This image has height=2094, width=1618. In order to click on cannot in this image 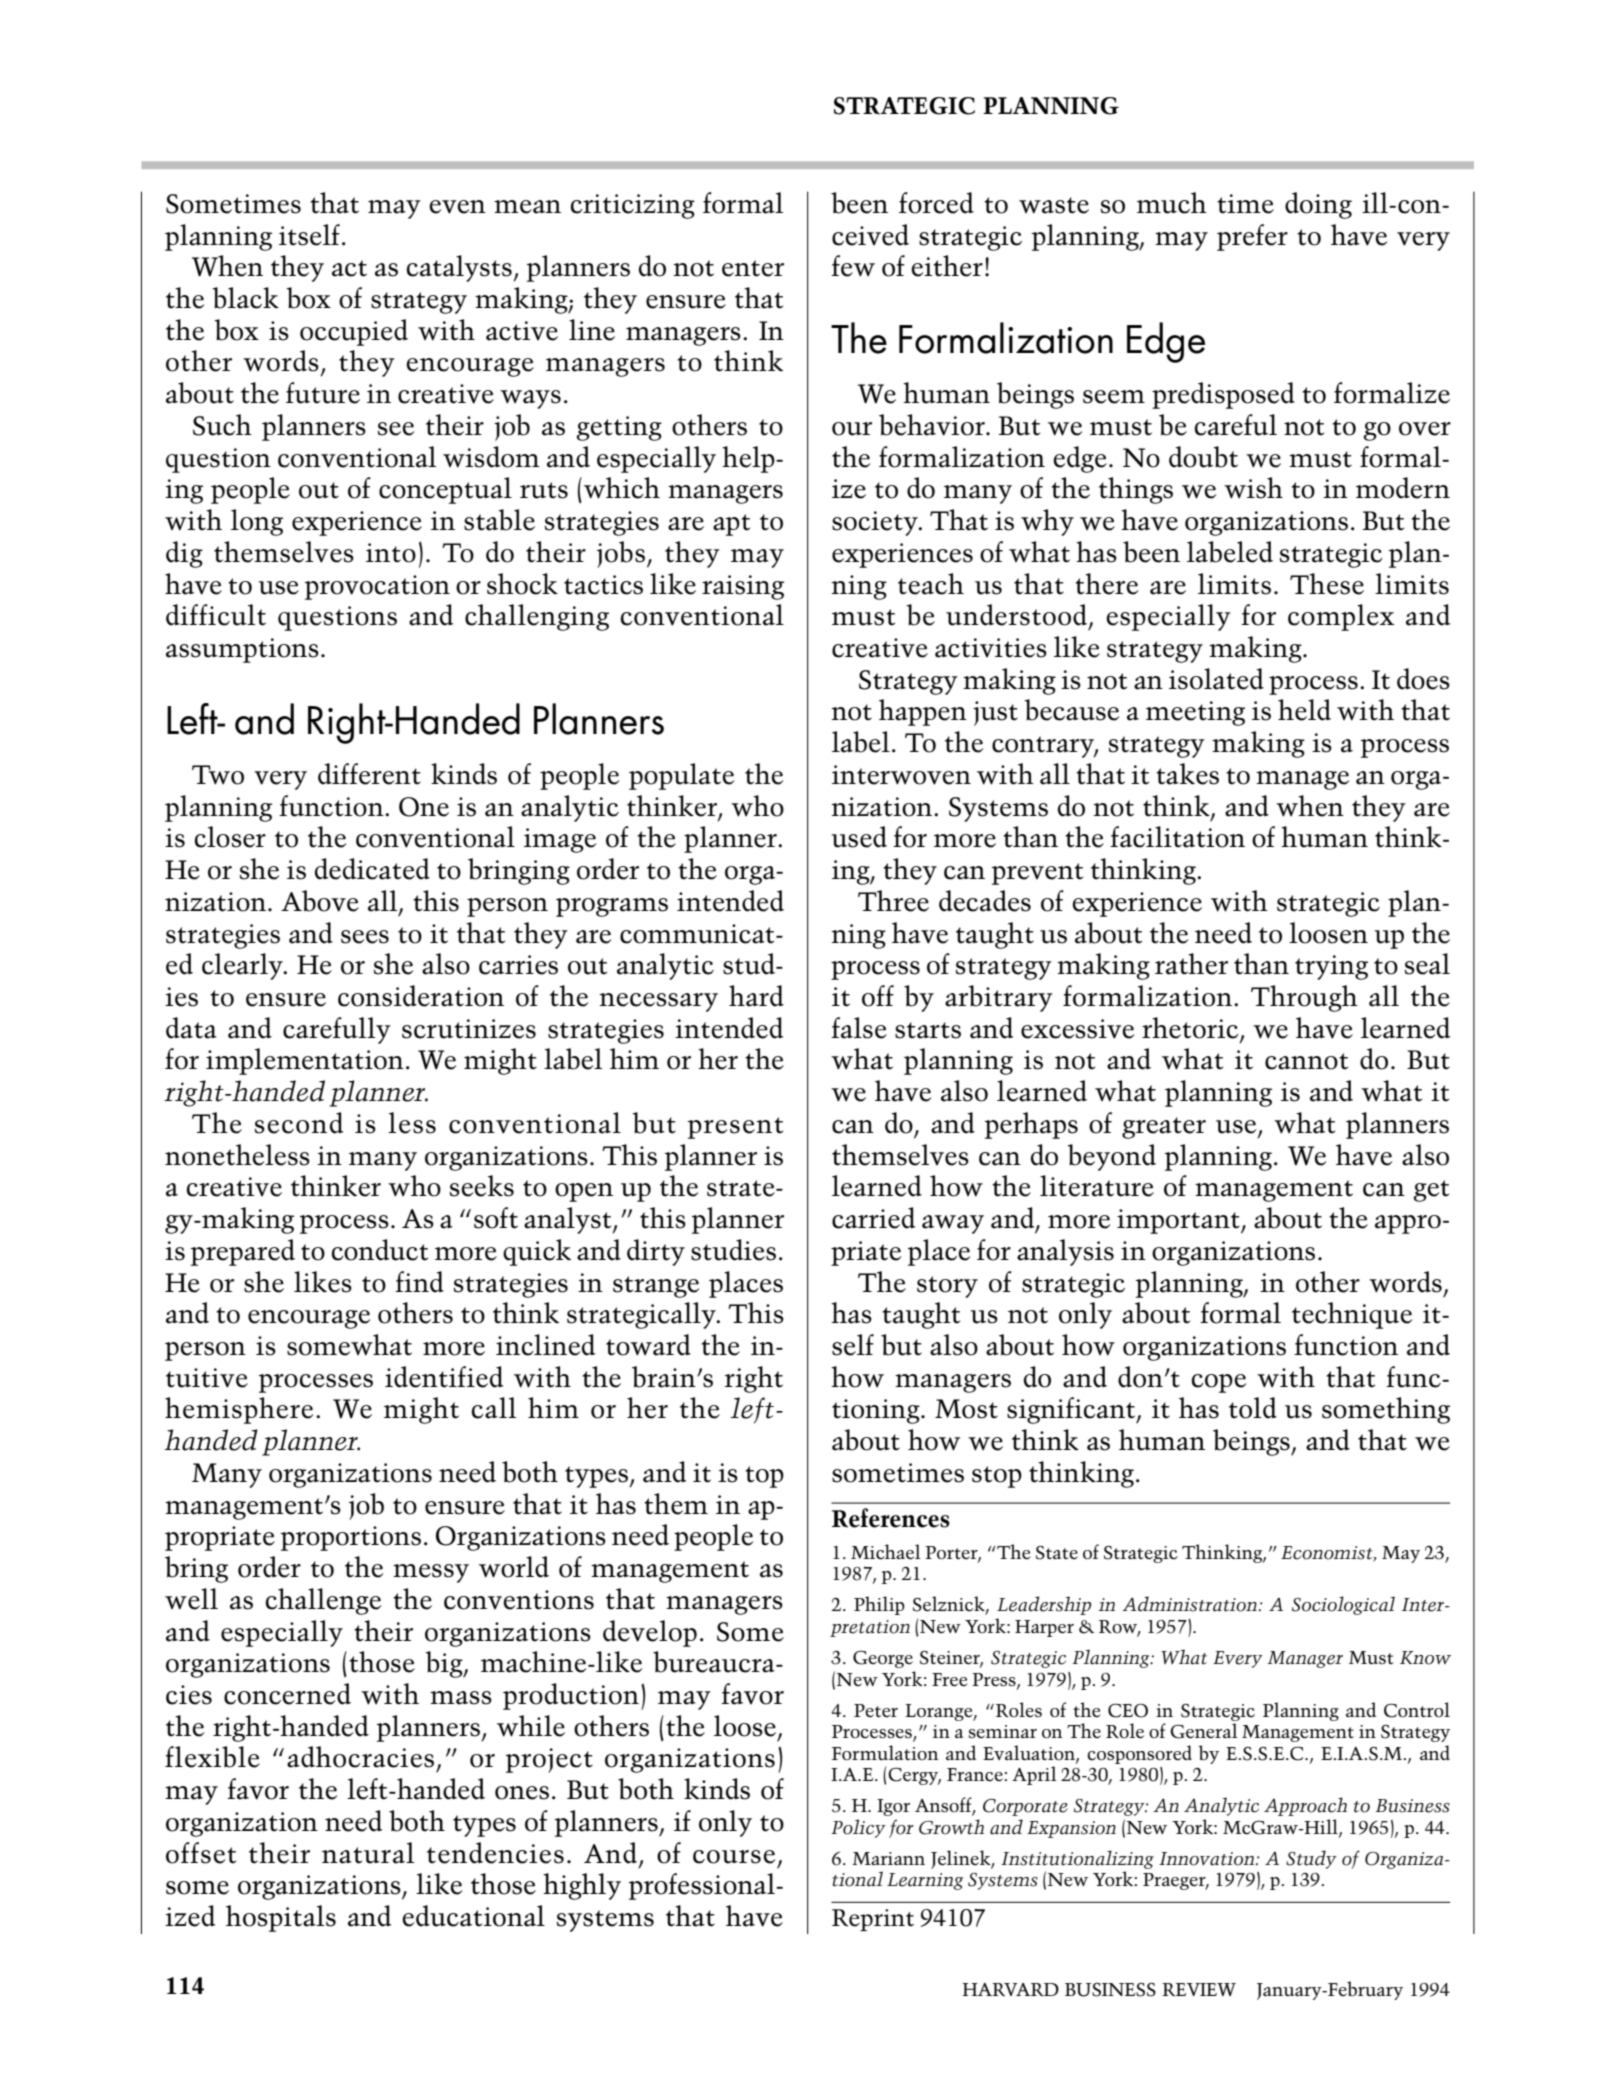, I will do `click(1306, 1061)`.
